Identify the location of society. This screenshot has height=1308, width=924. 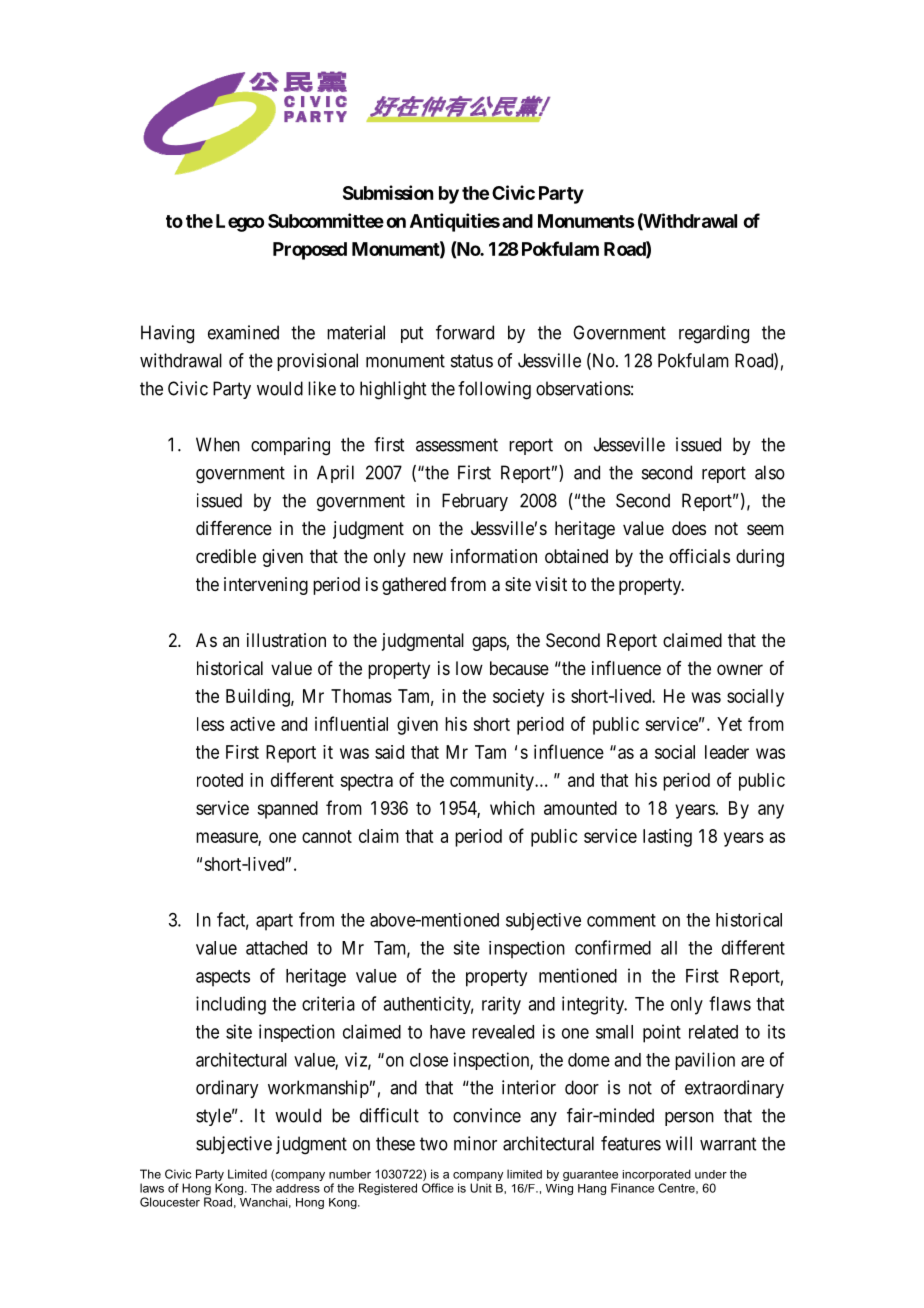
(518, 698).
